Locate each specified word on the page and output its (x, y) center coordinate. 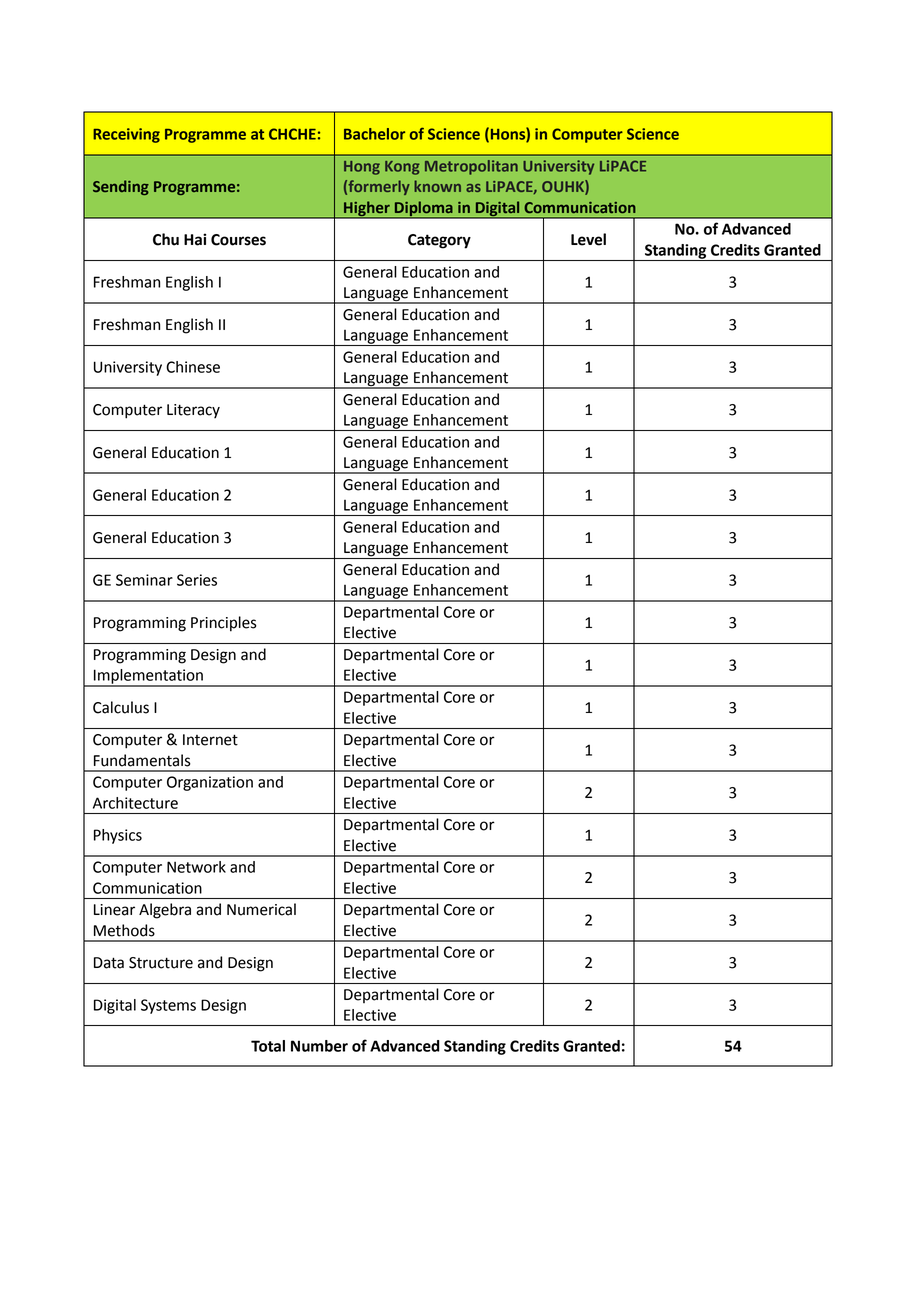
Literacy (193, 411)
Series (197, 580)
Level (588, 239)
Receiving (126, 135)
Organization (210, 783)
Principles (224, 624)
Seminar (144, 580)
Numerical (261, 909)
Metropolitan (471, 167)
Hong (362, 168)
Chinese (193, 367)
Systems (168, 1006)
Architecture (135, 803)
